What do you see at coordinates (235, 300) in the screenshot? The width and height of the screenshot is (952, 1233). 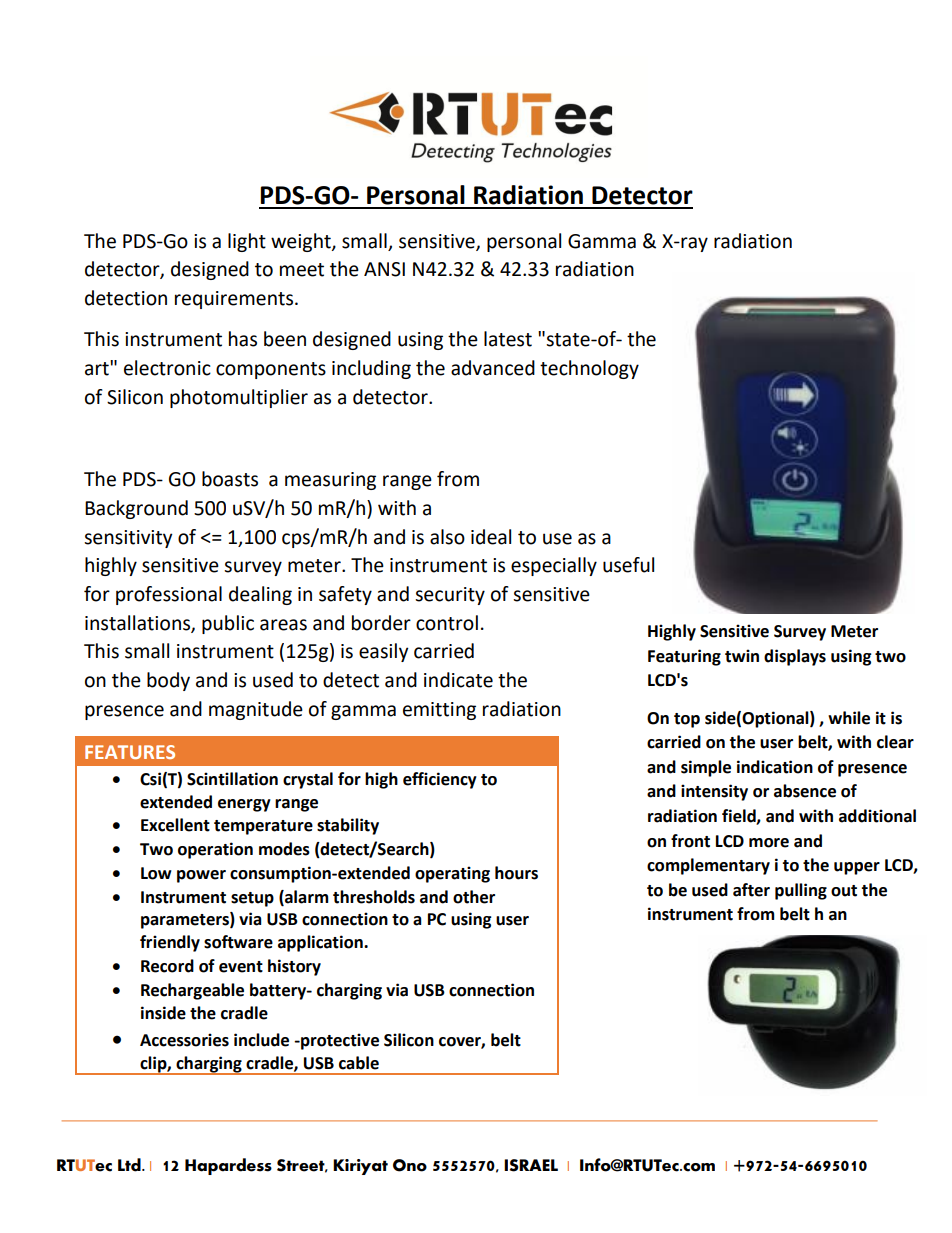 I see `requirements` at bounding box center [235, 300].
